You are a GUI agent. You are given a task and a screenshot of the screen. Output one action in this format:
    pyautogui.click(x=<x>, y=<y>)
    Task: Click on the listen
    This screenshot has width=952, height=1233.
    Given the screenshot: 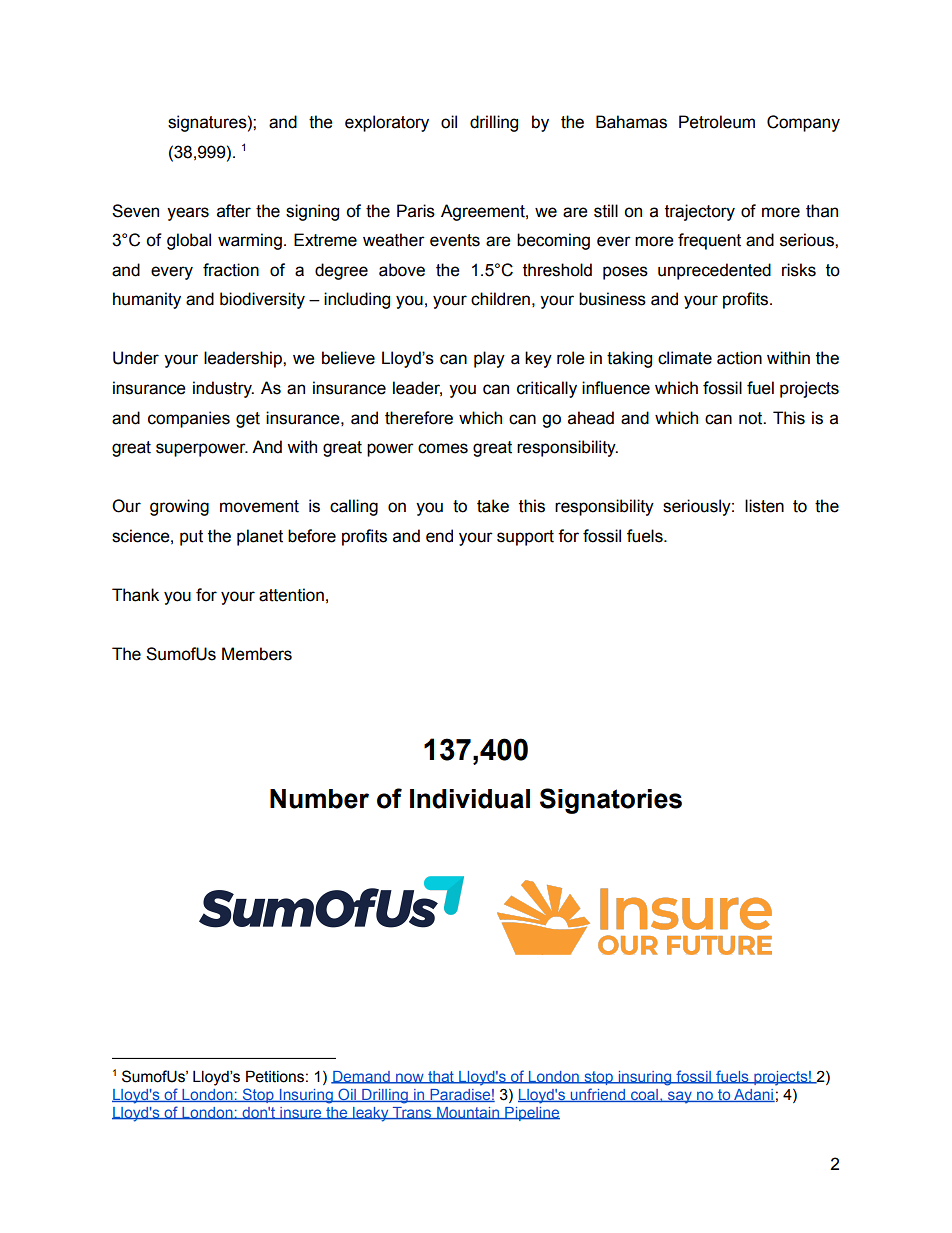 What is the action you would take?
    pyautogui.click(x=764, y=506)
